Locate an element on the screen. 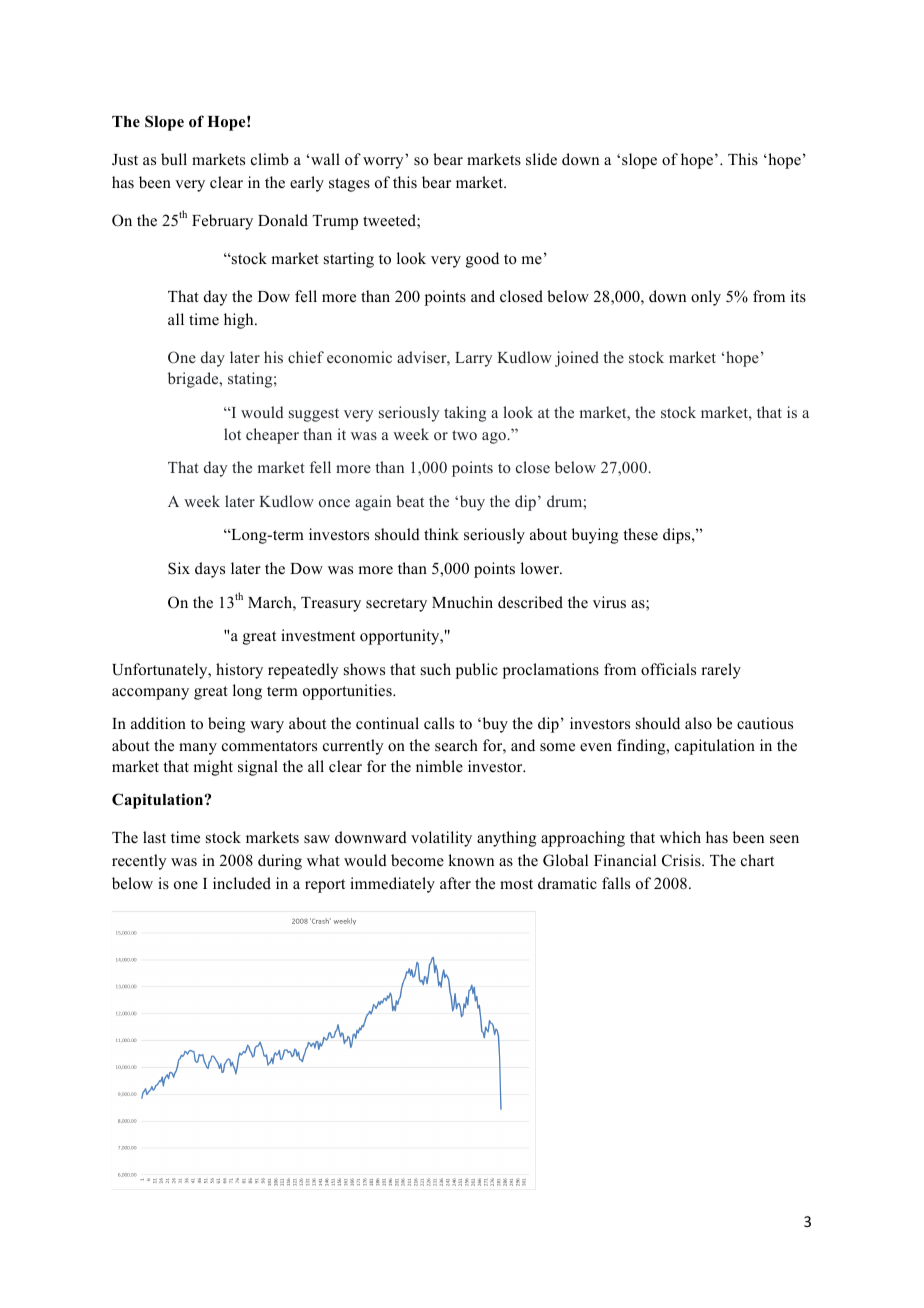 This screenshot has height=1308, width=924. included is located at coordinates (242, 883).
